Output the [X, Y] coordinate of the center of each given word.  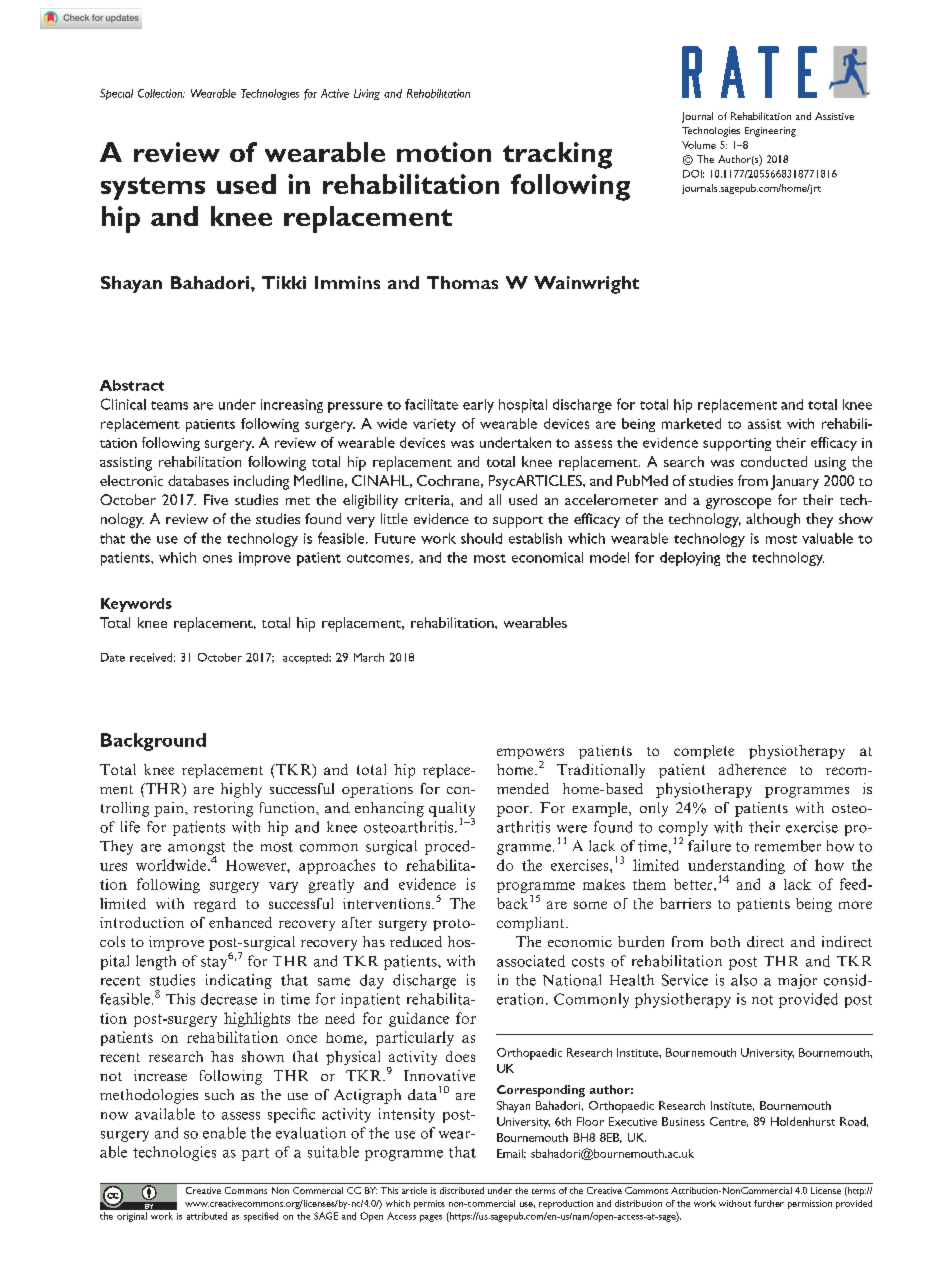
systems [153, 188]
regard [215, 905]
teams [169, 405]
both [725, 941]
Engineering [770, 132]
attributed [207, 1216]
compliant [532, 924]
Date [113, 657]
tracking [557, 155]
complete [704, 752]
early [478, 406]
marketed [691, 423]
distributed [462, 1190]
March [369, 657]
